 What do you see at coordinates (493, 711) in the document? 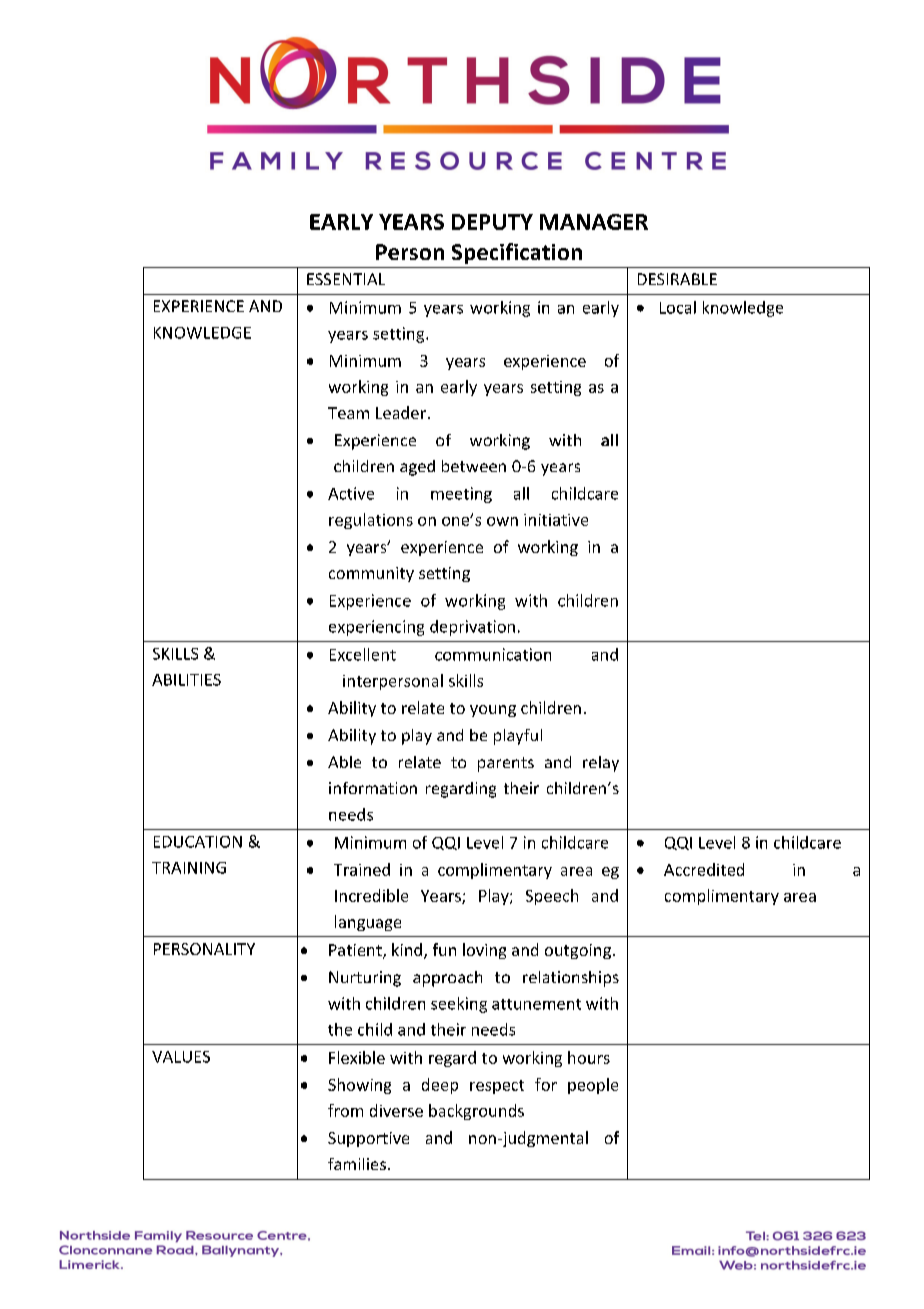
I see `young` at bounding box center [493, 711].
